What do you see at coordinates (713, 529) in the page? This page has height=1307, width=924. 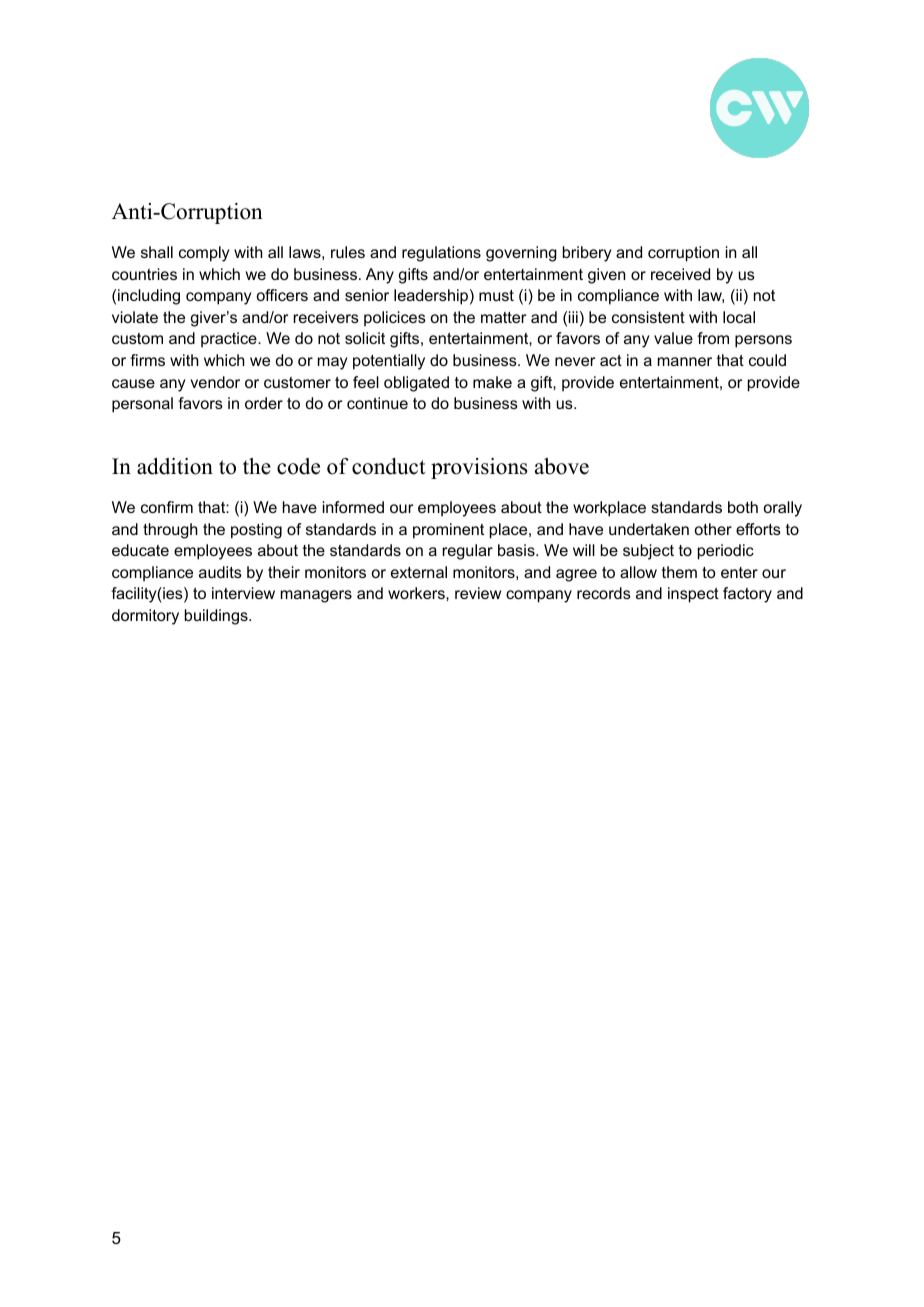 I see `other` at bounding box center [713, 529].
